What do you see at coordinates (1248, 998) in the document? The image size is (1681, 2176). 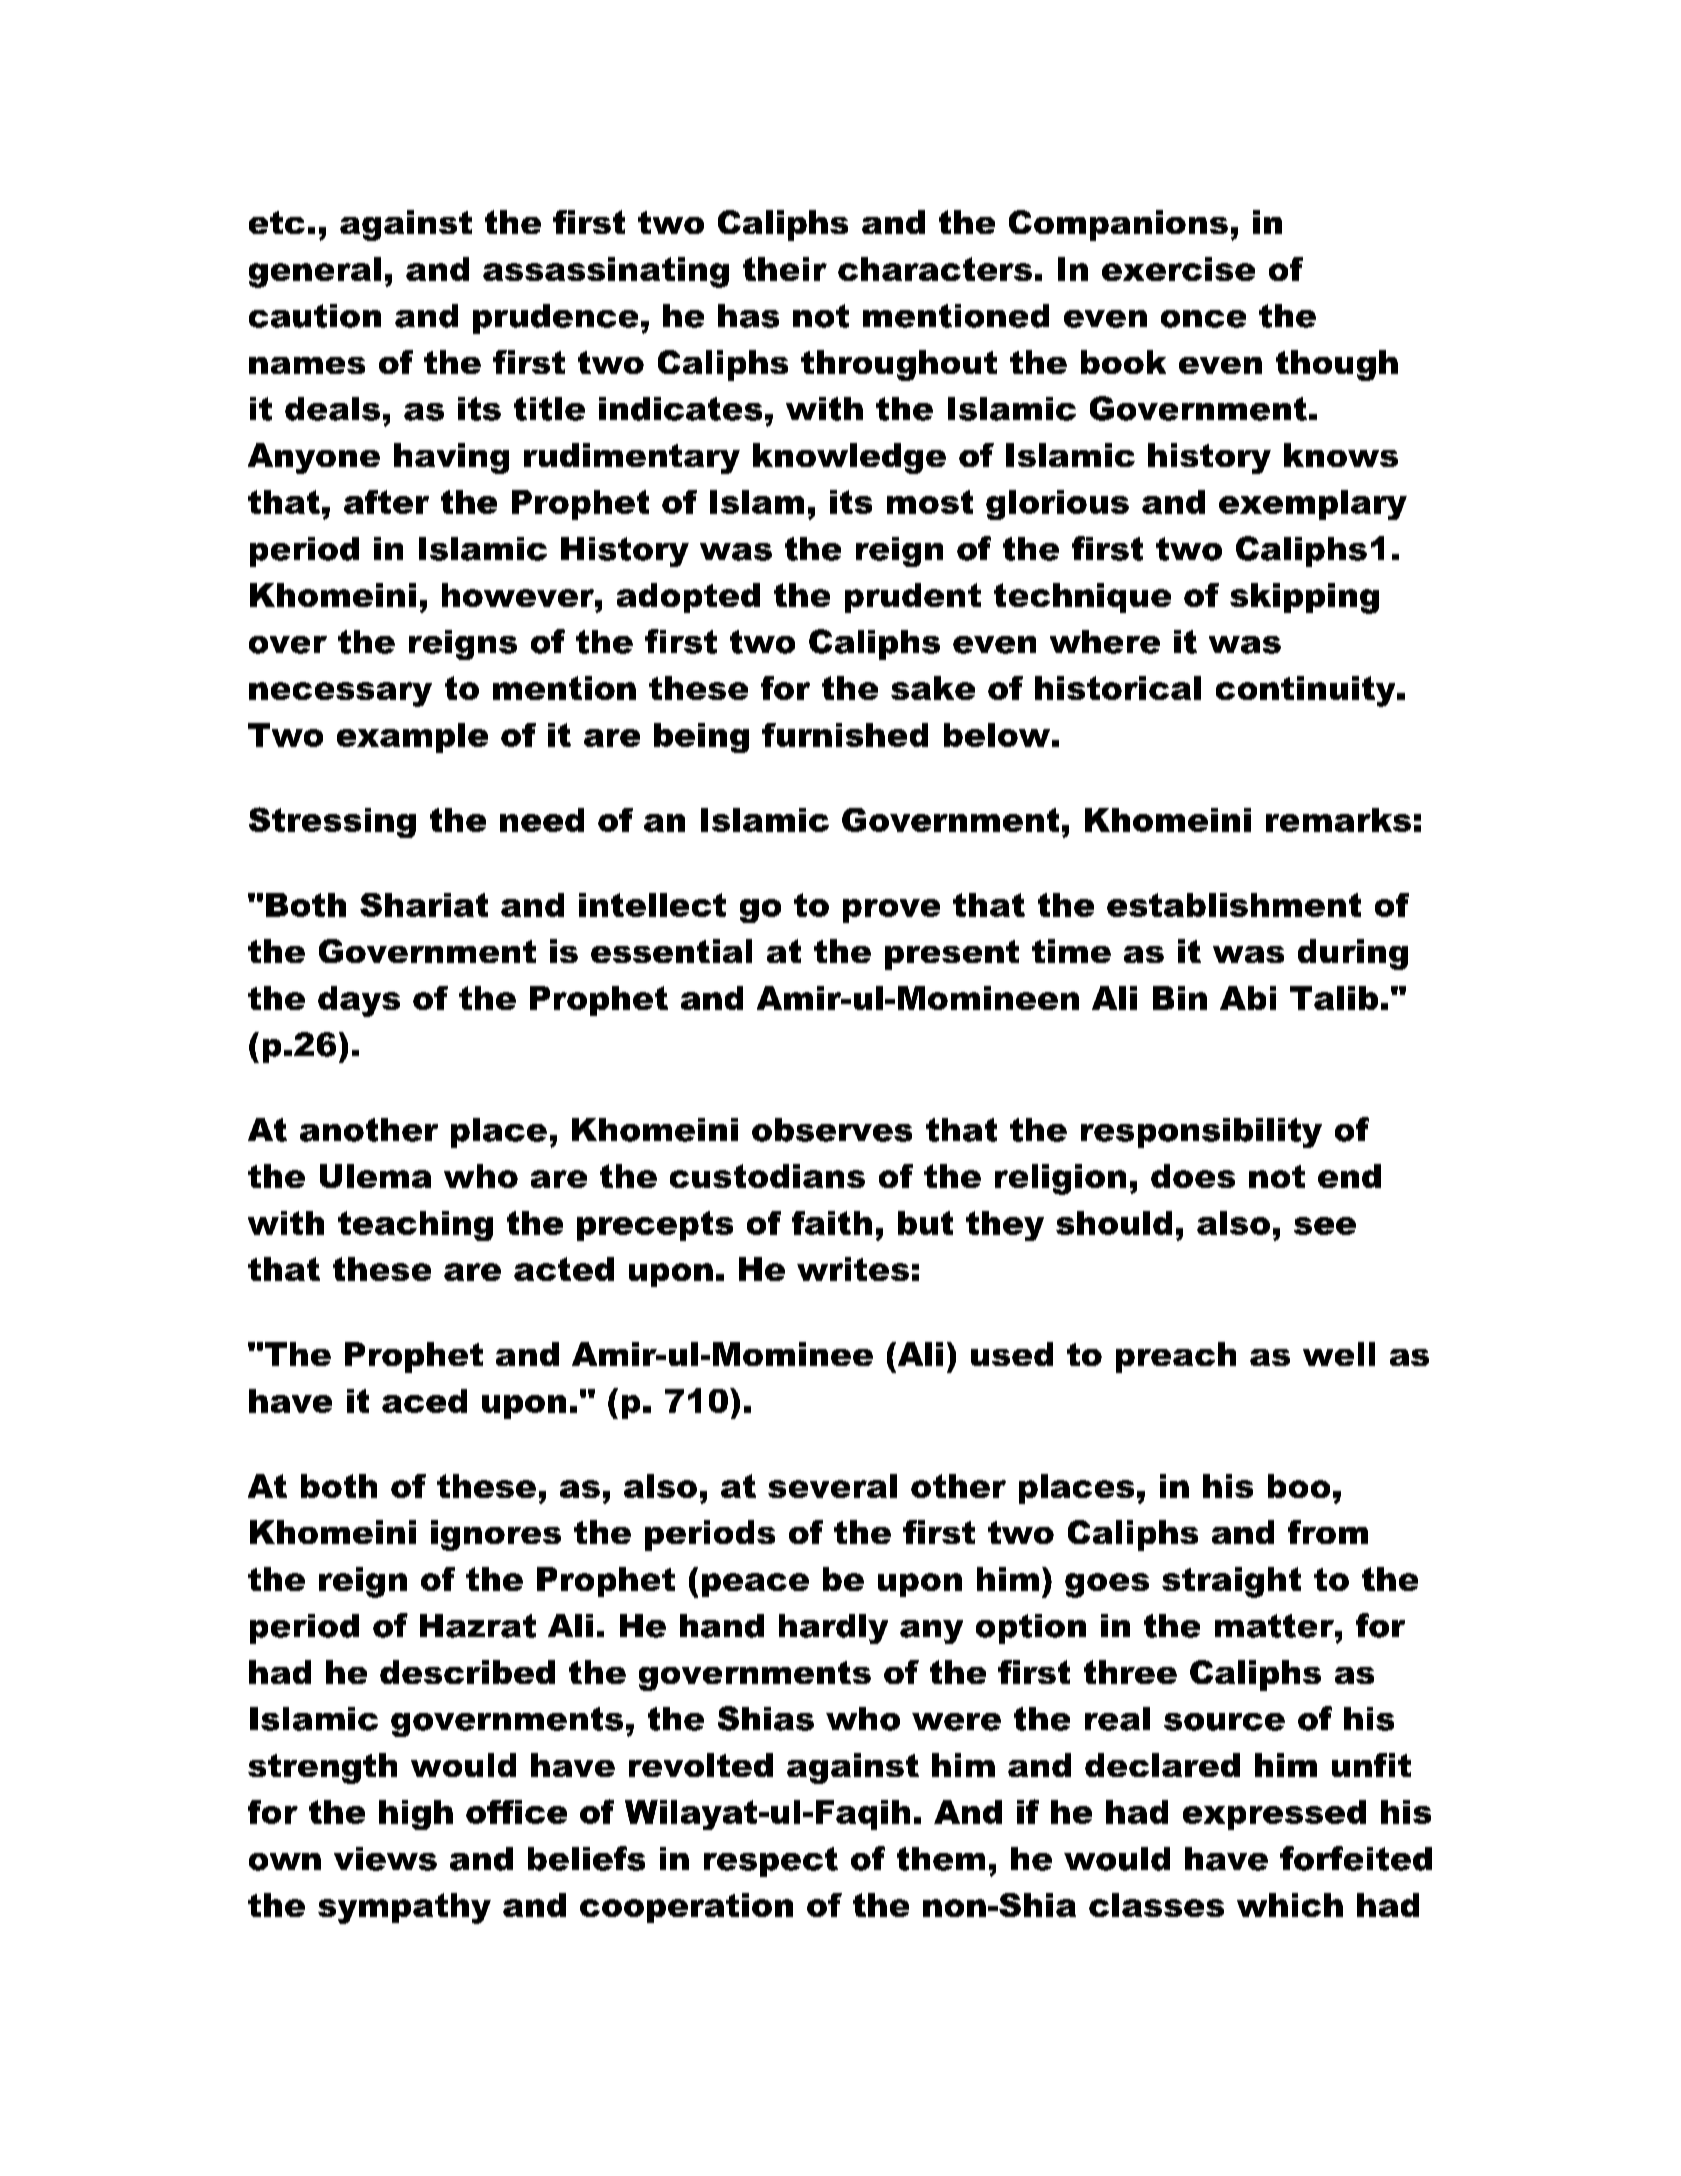 I see `Abi` at bounding box center [1248, 998].
